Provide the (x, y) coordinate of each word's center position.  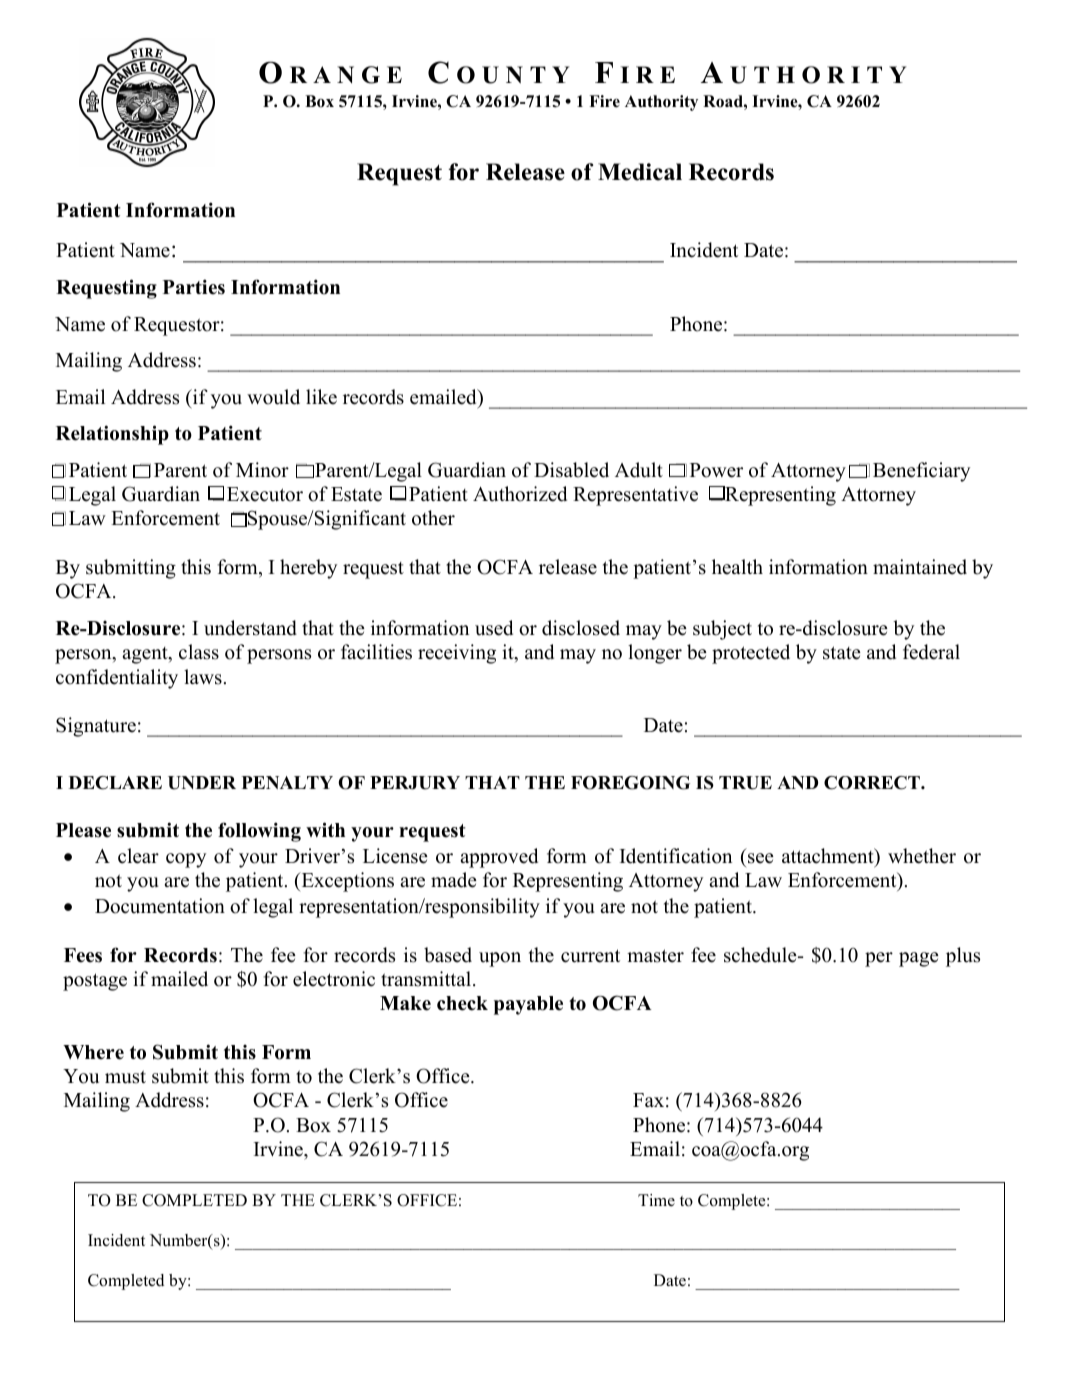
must (125, 1077)
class (199, 652)
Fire (604, 101)
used (494, 628)
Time (656, 1200)
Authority (661, 103)
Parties (194, 287)
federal (931, 652)
